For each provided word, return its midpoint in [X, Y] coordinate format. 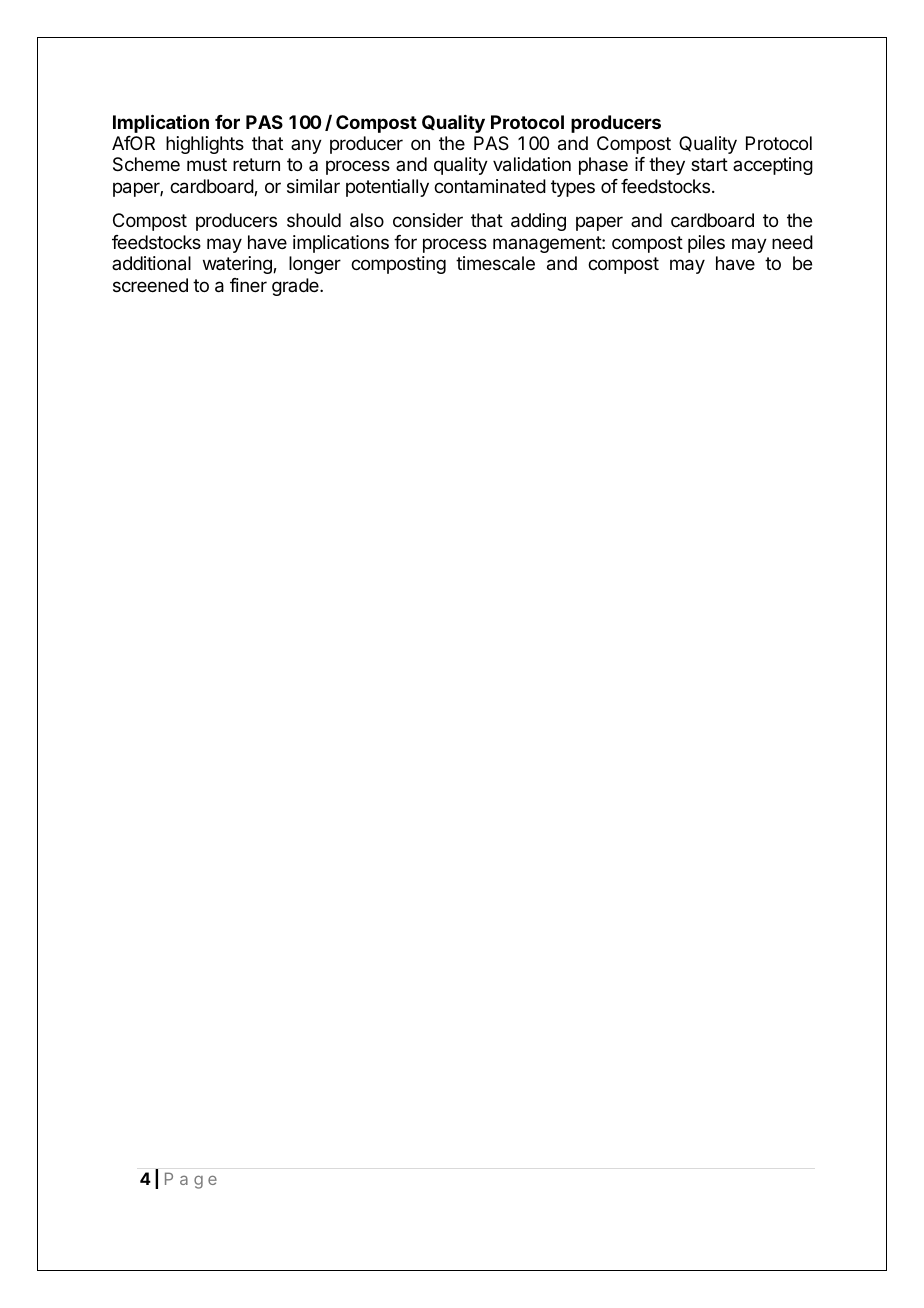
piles [706, 244]
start [709, 165]
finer [248, 285]
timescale [495, 263]
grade [296, 287]
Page [191, 1180]
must [207, 164]
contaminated [490, 186]
